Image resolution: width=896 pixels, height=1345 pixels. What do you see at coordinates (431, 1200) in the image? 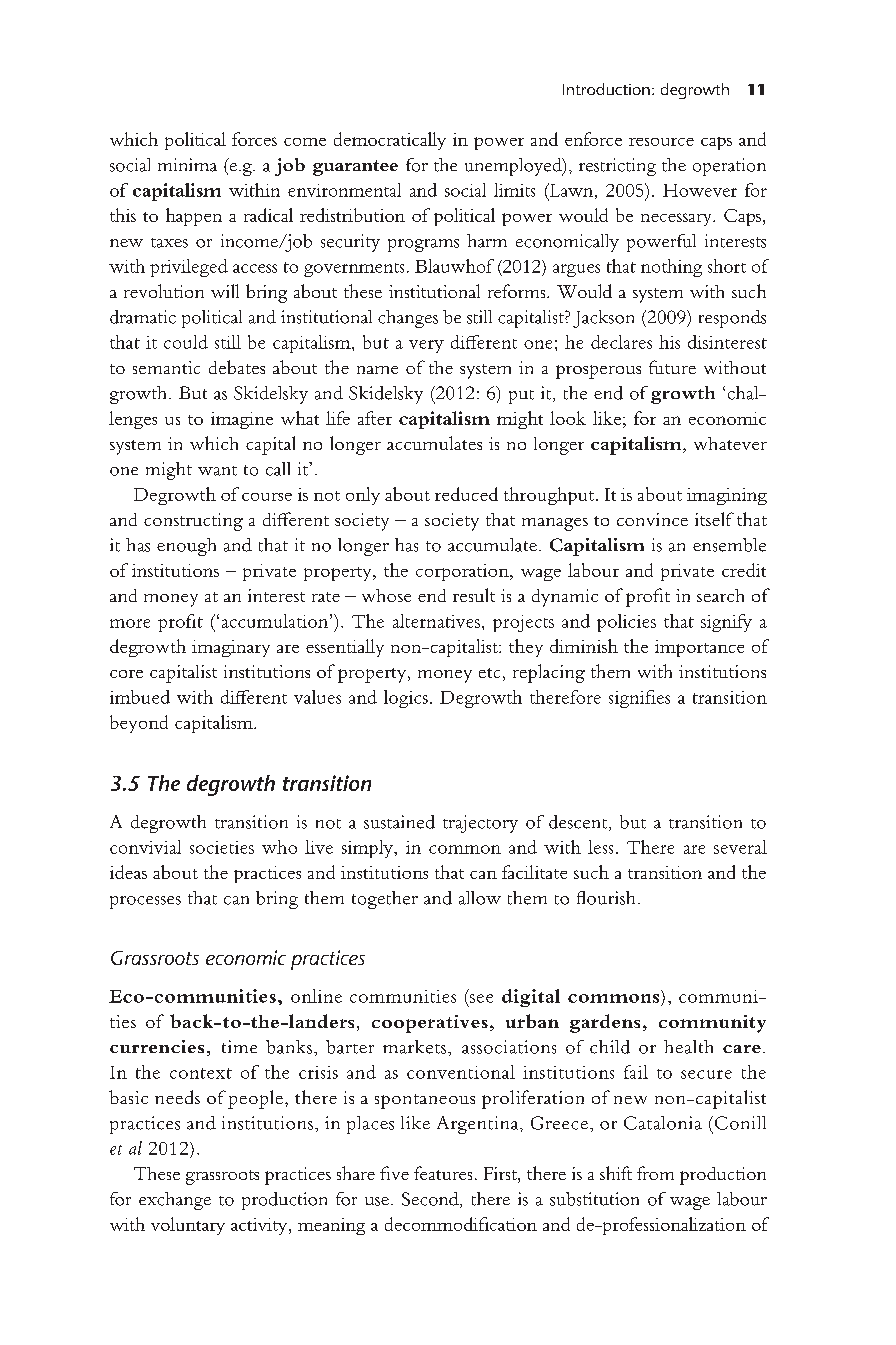
I see `Second` at bounding box center [431, 1200].
